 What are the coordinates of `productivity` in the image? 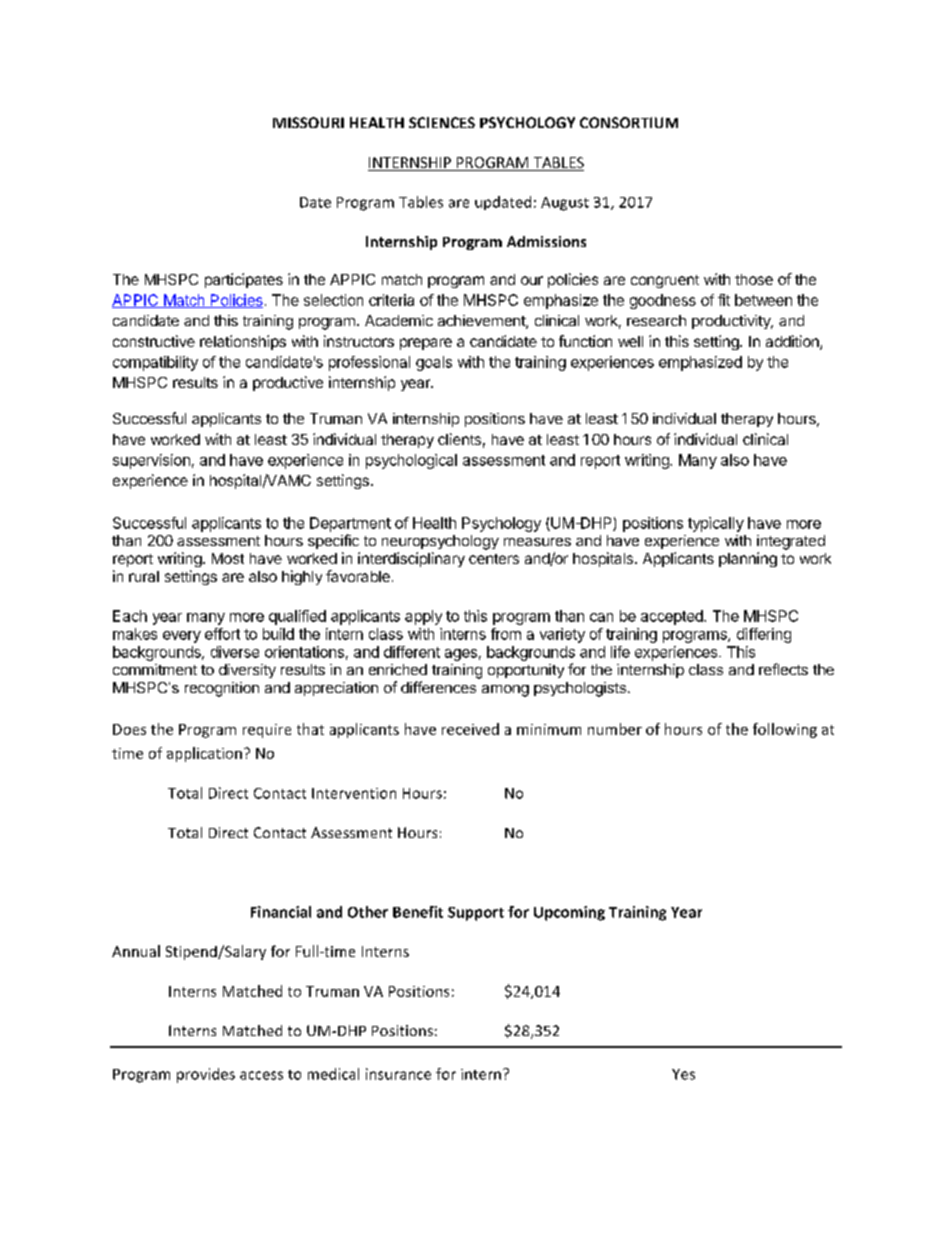 It's located at (732, 322).
